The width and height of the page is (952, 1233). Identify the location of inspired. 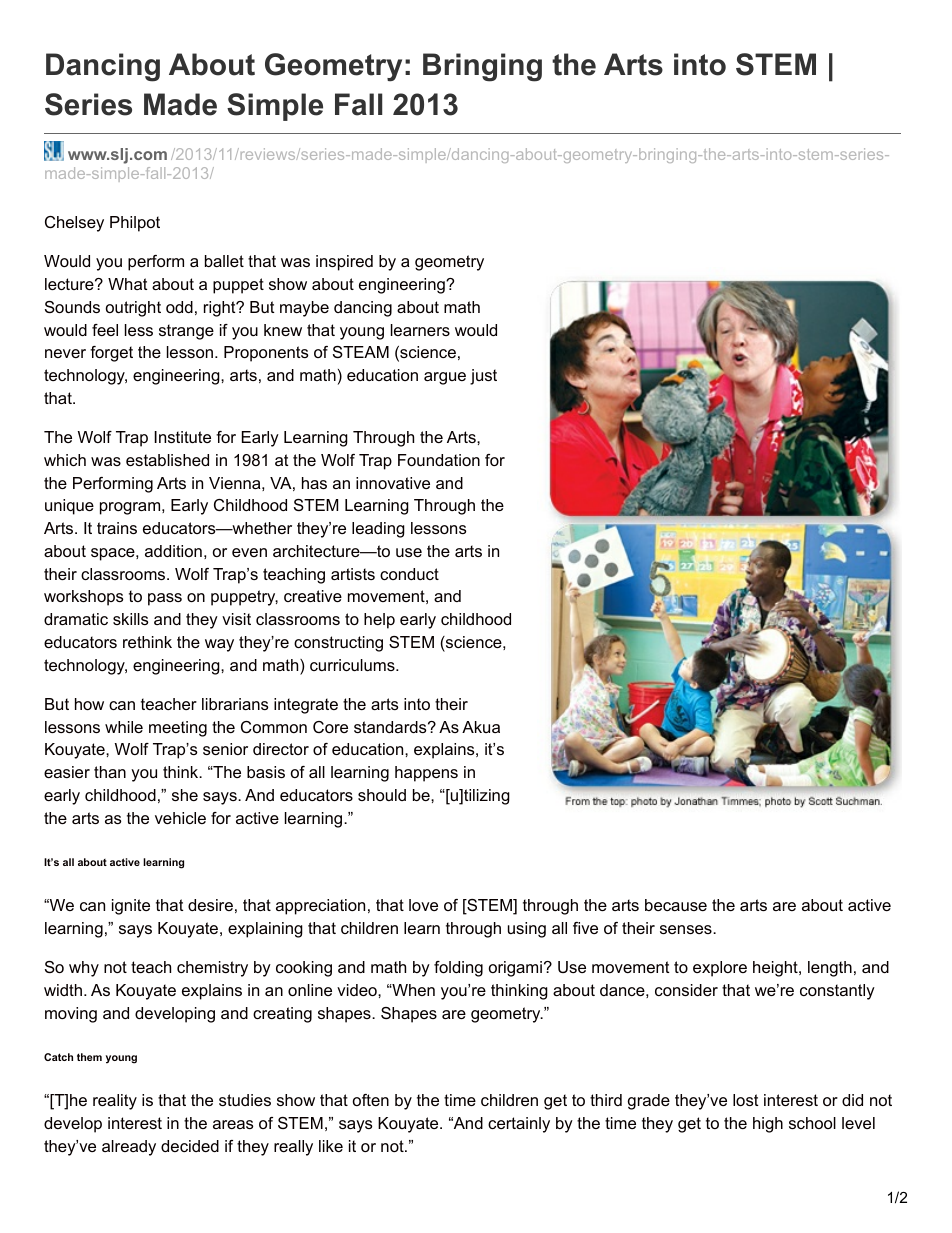
(344, 263).
